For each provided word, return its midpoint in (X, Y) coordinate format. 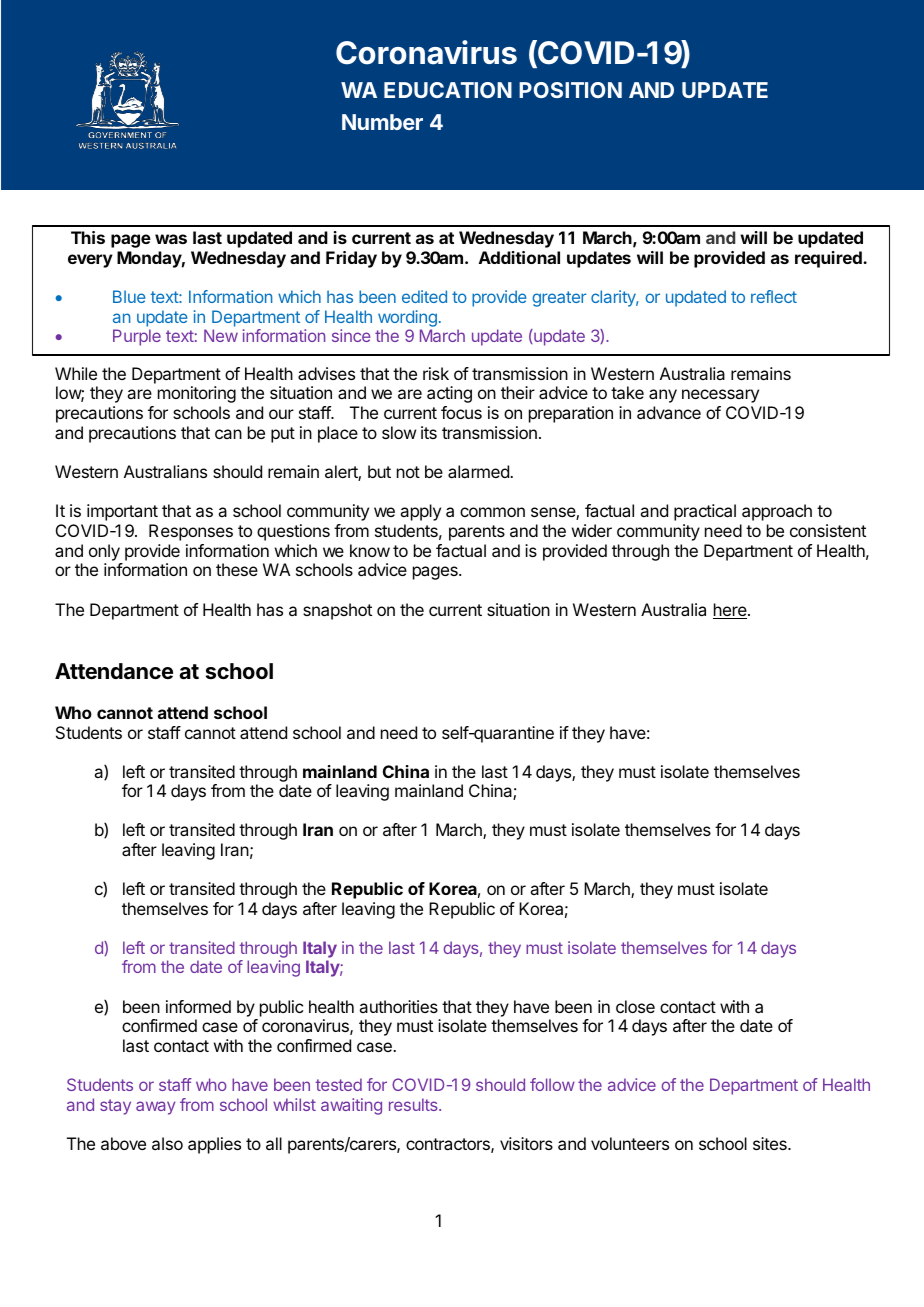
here (731, 611)
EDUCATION (448, 90)
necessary (720, 396)
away (156, 1108)
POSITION (570, 90)
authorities (398, 1006)
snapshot (337, 611)
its (429, 432)
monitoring (197, 394)
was (171, 239)
